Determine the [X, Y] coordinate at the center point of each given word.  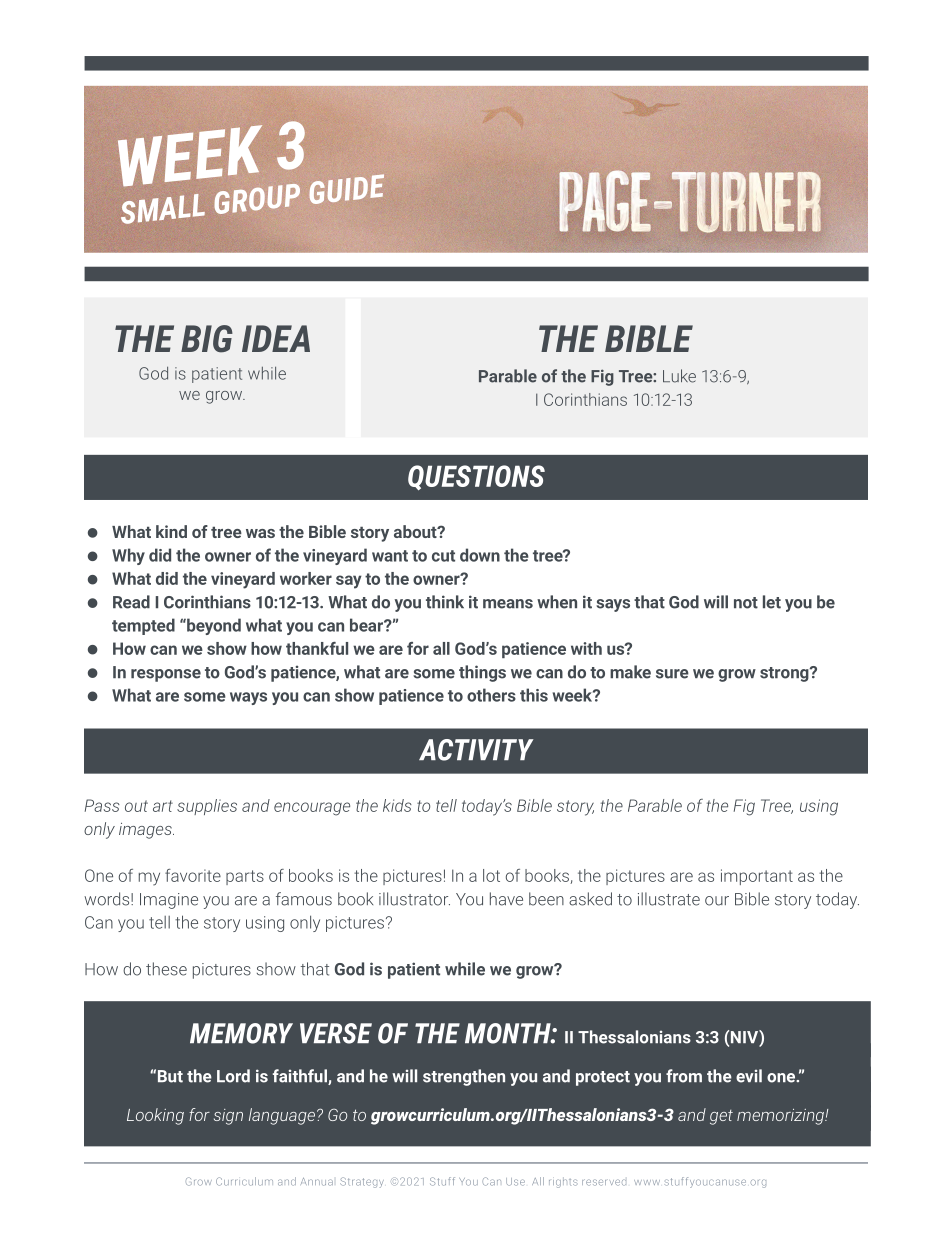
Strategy [362, 1182]
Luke [679, 376]
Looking [155, 1116]
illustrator [414, 899]
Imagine [169, 901]
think [445, 602]
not [746, 603]
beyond [213, 626]
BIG [207, 339]
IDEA [276, 338]
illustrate [669, 899]
